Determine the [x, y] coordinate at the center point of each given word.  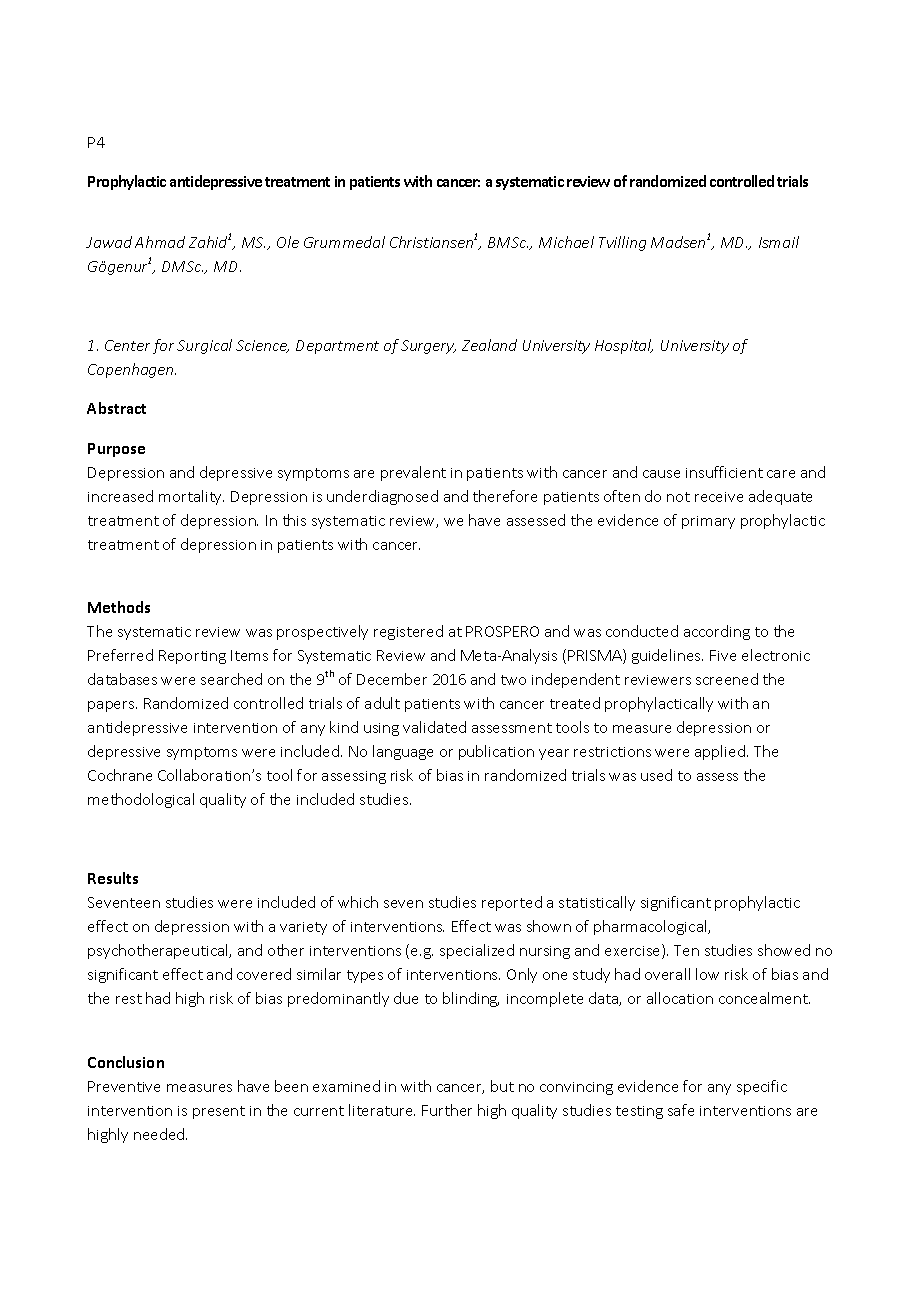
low [707, 974]
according [717, 632]
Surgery [428, 347]
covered [264, 974]
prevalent [413, 473]
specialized [477, 951]
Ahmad [160, 242]
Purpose [116, 450]
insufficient [724, 472]
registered [408, 632]
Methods [119, 607]
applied [720, 752]
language [403, 752]
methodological [141, 800]
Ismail [779, 242]
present [219, 1112]
